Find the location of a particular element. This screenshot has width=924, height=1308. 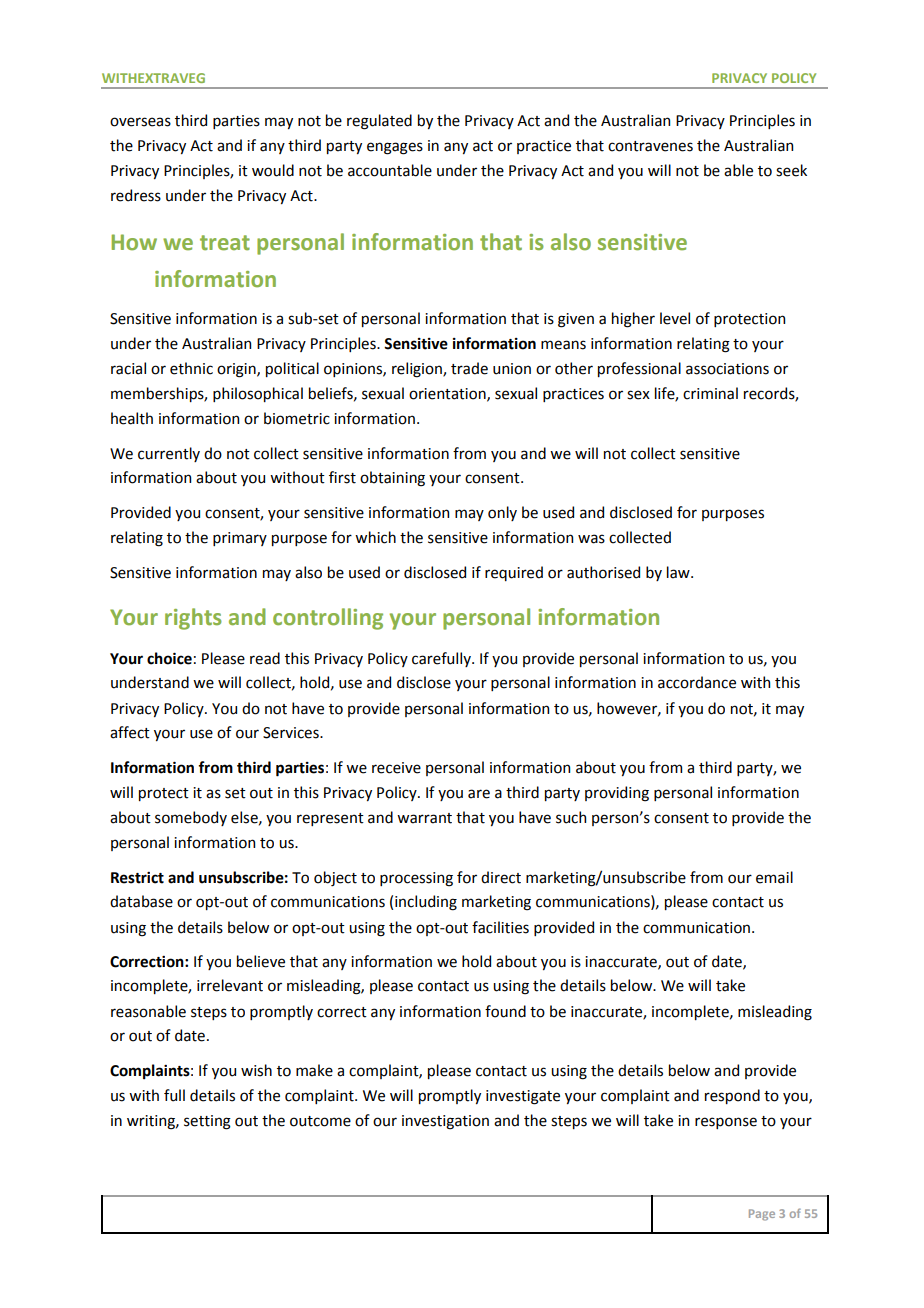

engages is located at coordinates (395, 148).
